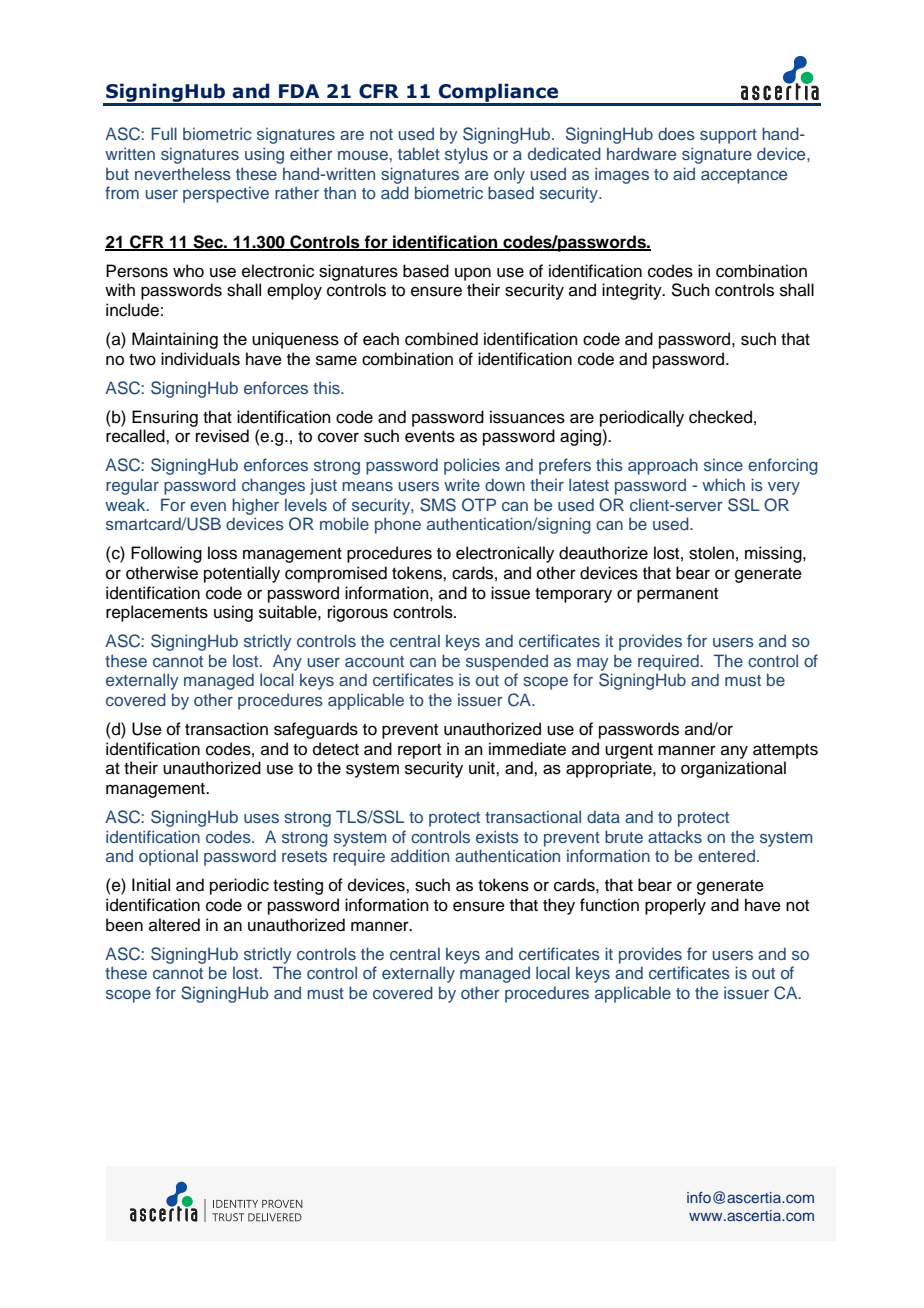  Describe the element at coordinates (164, 133) in the image. I see `Full` at that location.
